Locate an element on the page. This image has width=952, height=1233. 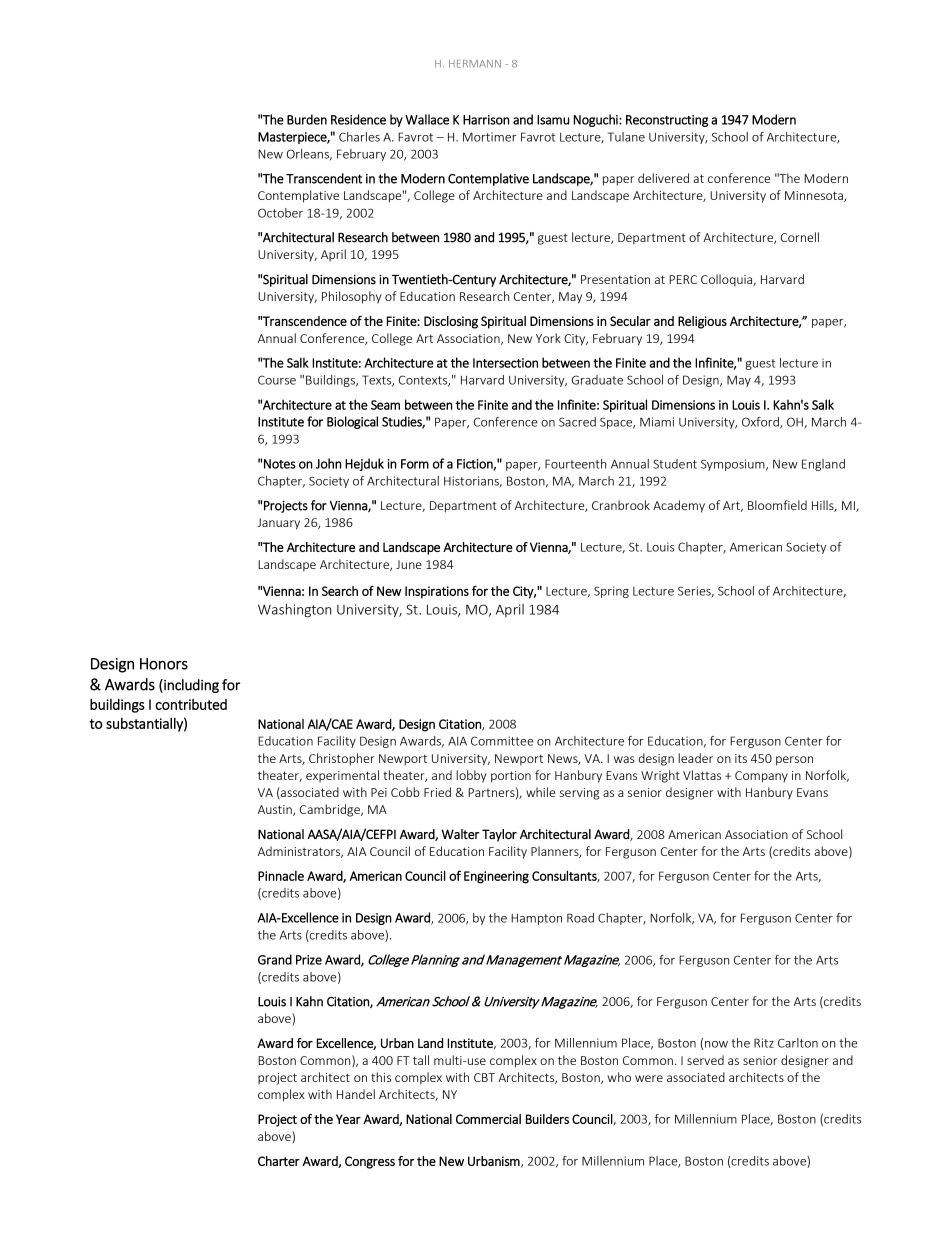
Oxford is located at coordinates (761, 423).
